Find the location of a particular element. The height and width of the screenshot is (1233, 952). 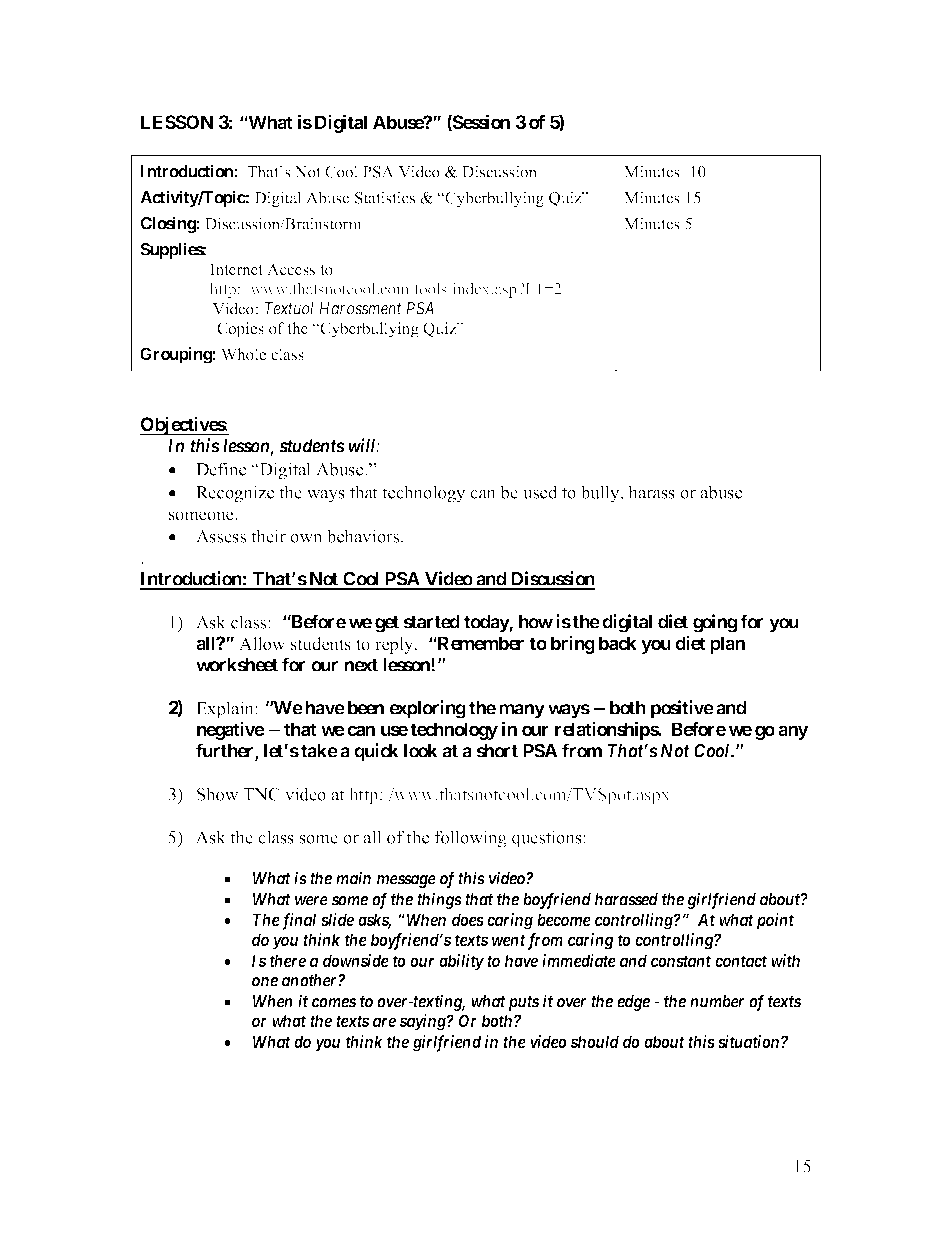

used is located at coordinates (540, 492).
